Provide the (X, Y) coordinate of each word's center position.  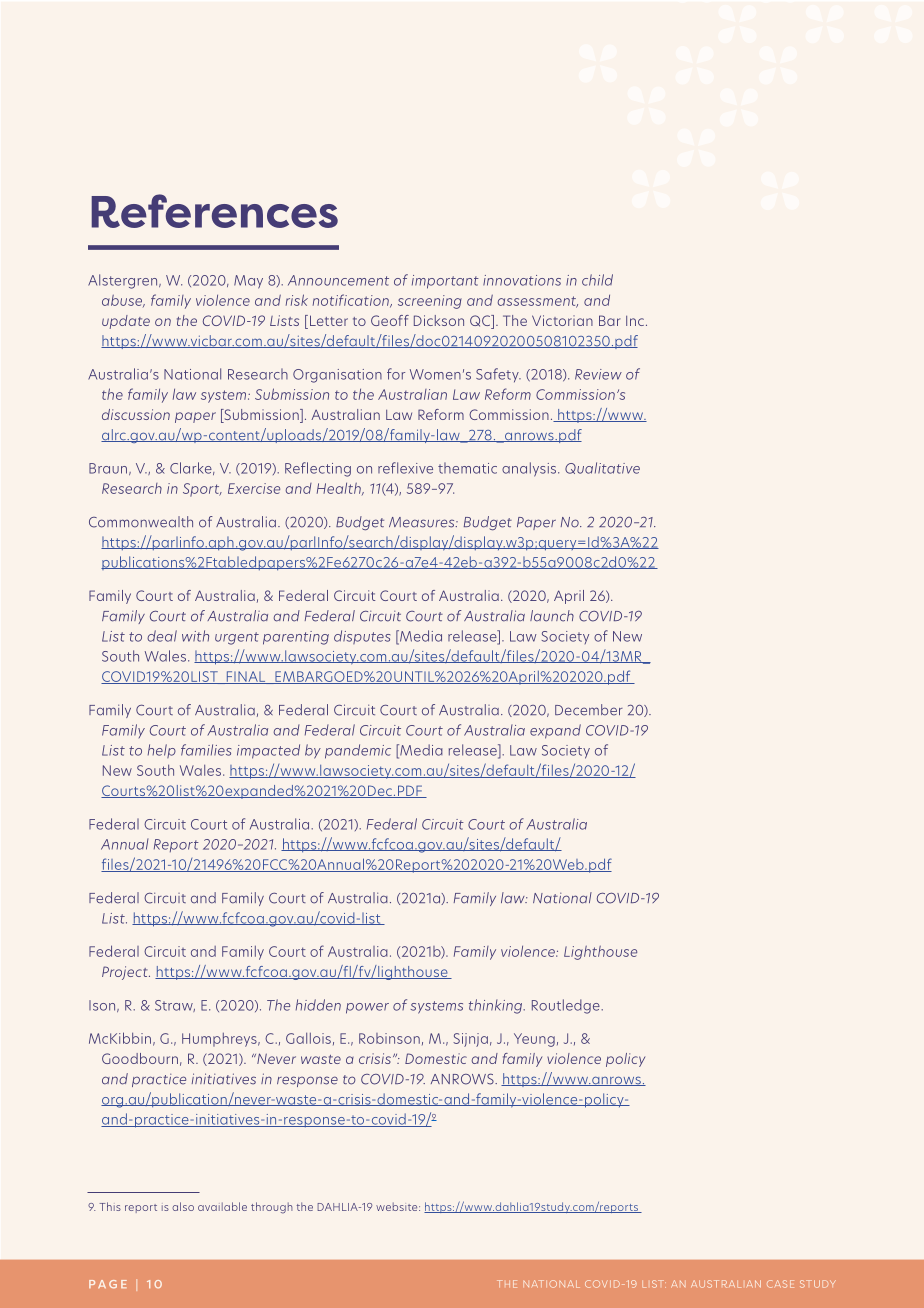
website (398, 1206)
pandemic (358, 751)
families (206, 750)
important (445, 282)
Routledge (567, 1006)
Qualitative (602, 468)
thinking (497, 1006)
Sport (202, 490)
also (183, 1206)
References (214, 211)
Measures (423, 522)
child (597, 280)
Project (126, 973)
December (589, 710)
